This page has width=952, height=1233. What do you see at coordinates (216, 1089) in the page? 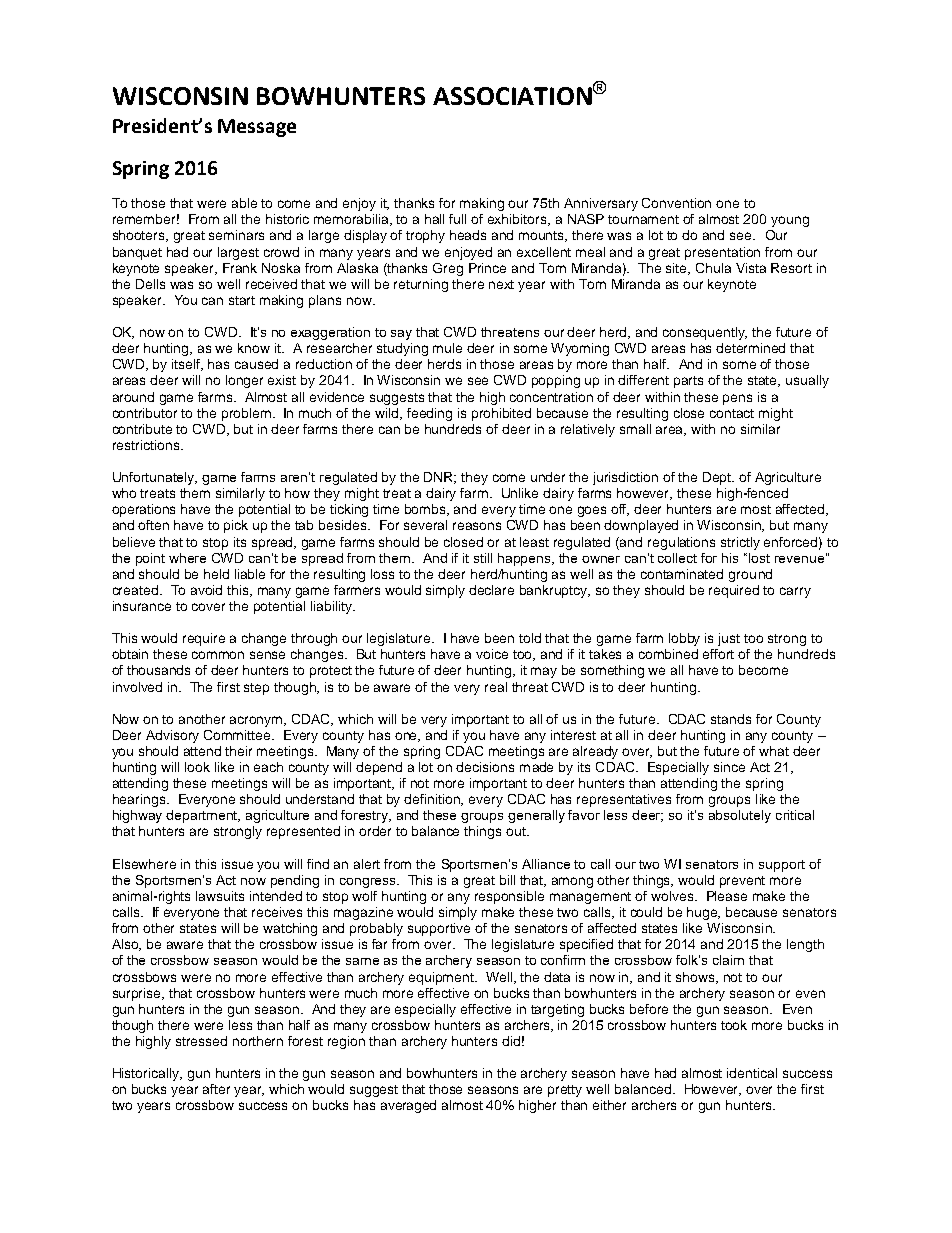
I see `after` at bounding box center [216, 1089].
